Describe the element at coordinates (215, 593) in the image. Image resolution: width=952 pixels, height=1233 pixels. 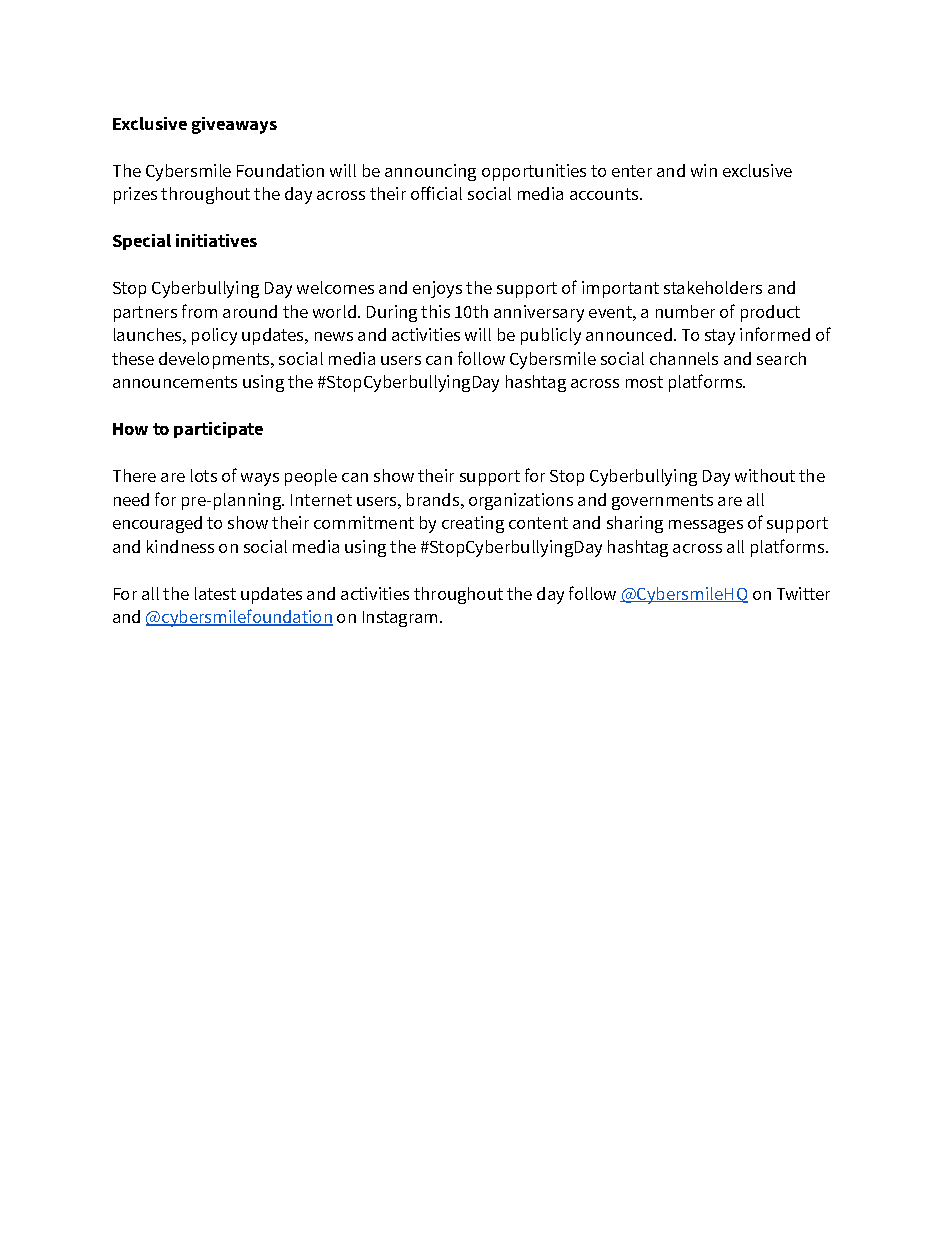
I see `latest` at that location.
